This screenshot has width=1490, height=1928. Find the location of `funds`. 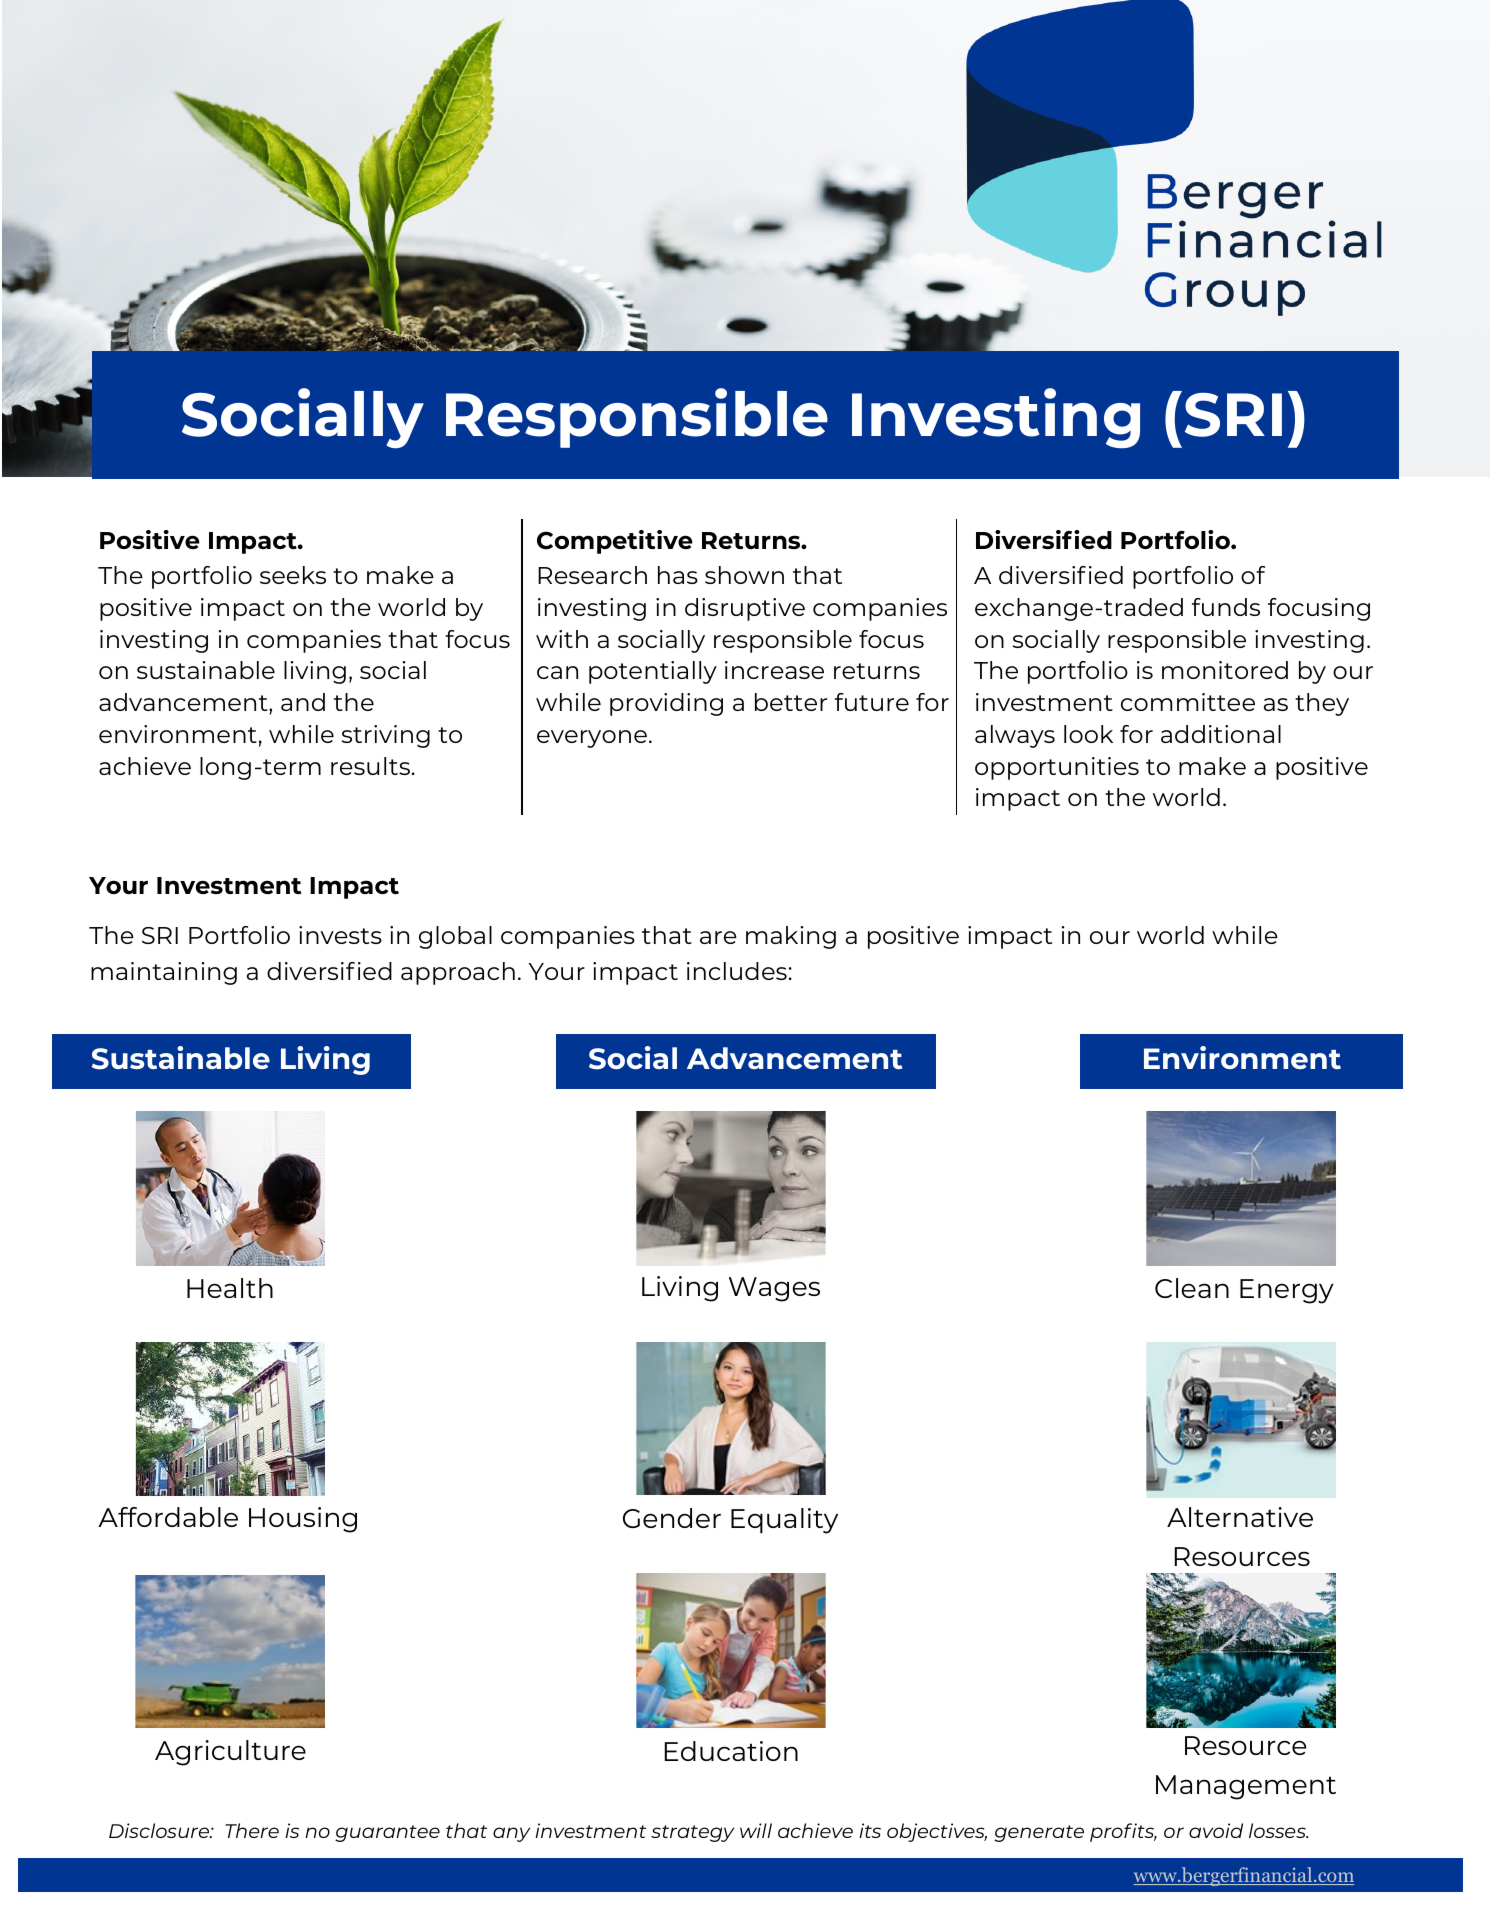

funds is located at coordinates (1226, 607).
